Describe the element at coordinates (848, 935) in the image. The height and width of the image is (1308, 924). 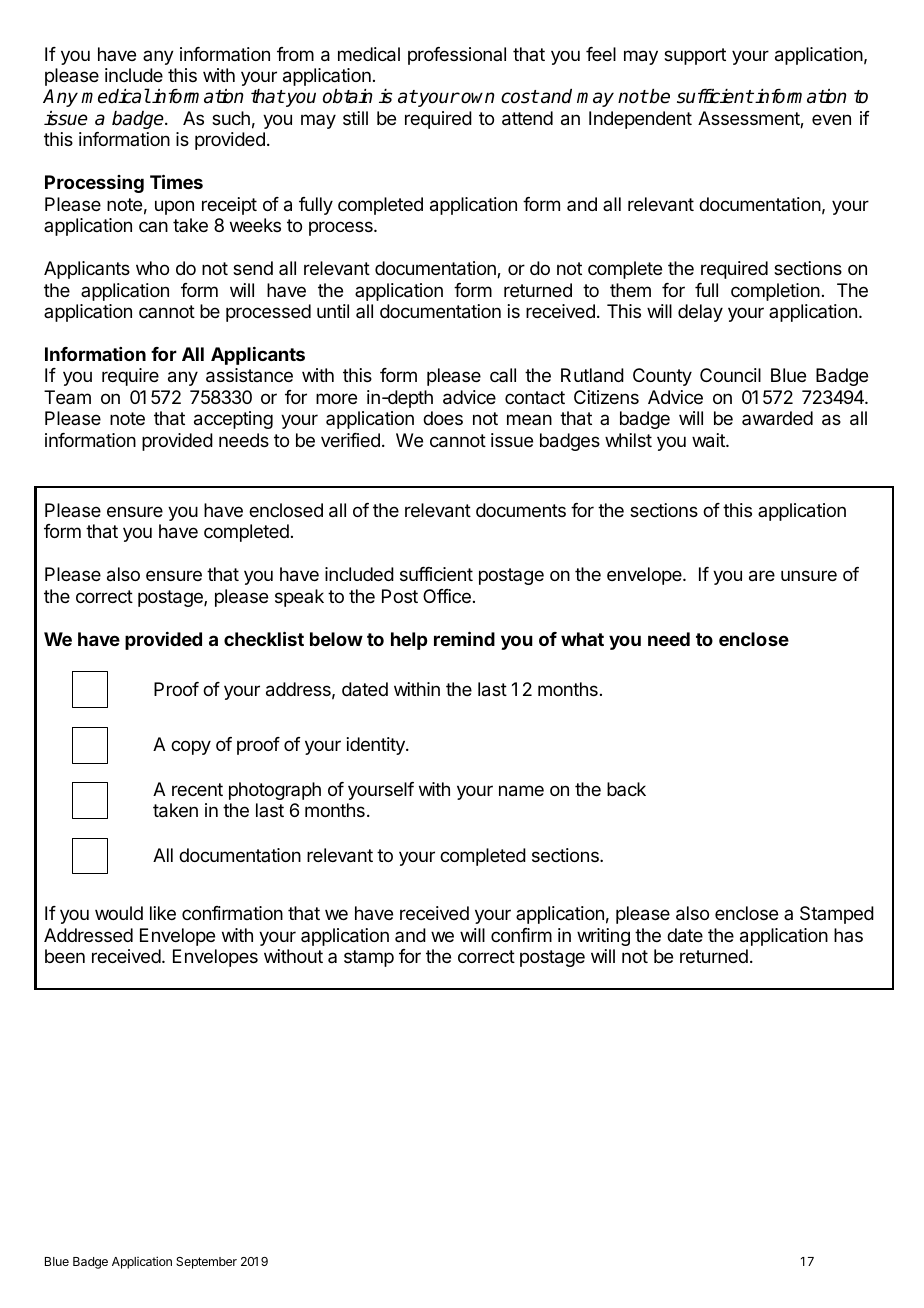
I see `has` at that location.
